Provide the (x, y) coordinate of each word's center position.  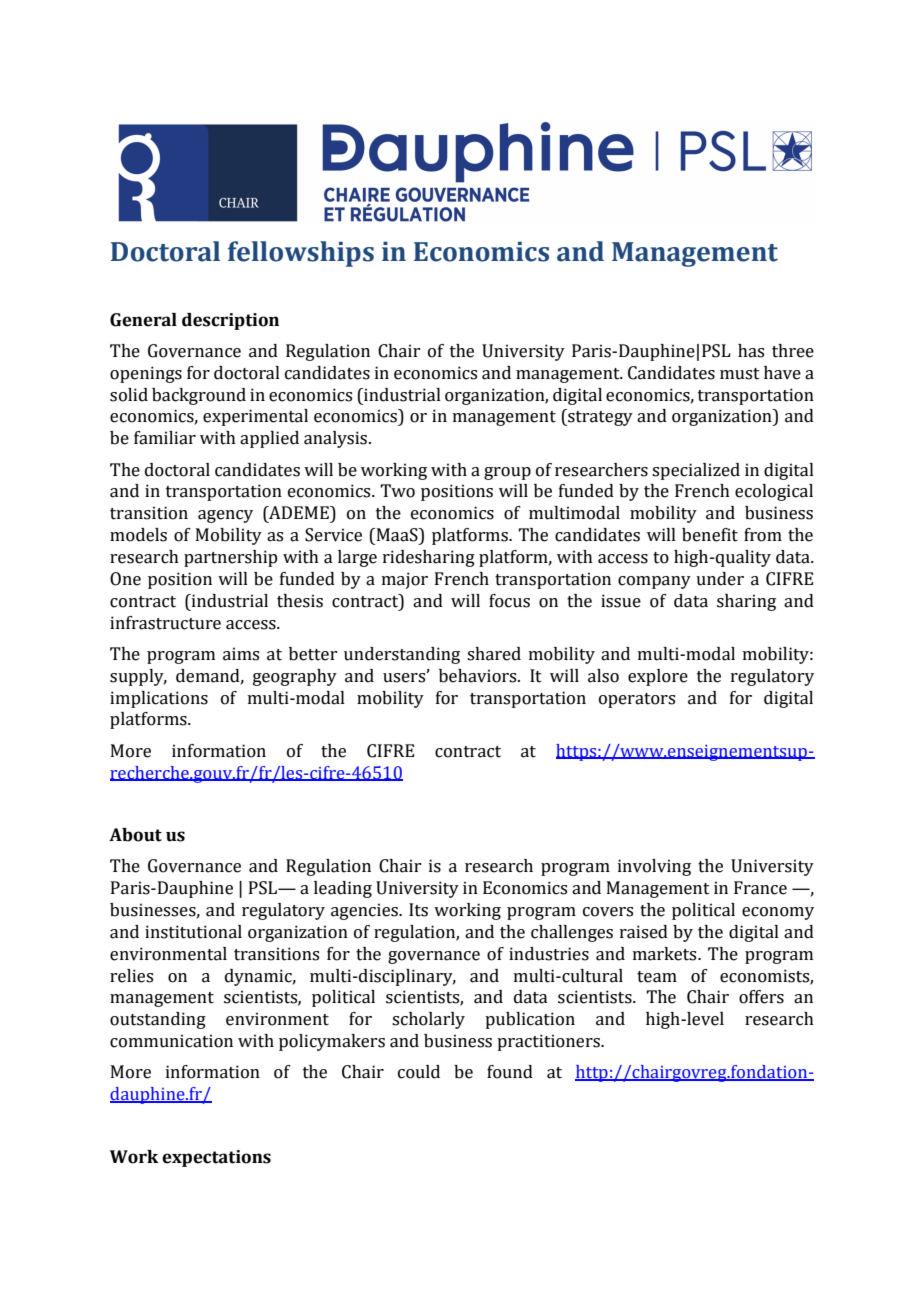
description (230, 321)
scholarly (428, 1020)
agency (225, 516)
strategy (599, 417)
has (751, 351)
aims (241, 654)
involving (654, 867)
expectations (216, 1158)
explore (658, 677)
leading (343, 889)
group (507, 473)
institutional (193, 932)
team (657, 977)
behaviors (479, 676)
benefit (710, 535)
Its (418, 910)
